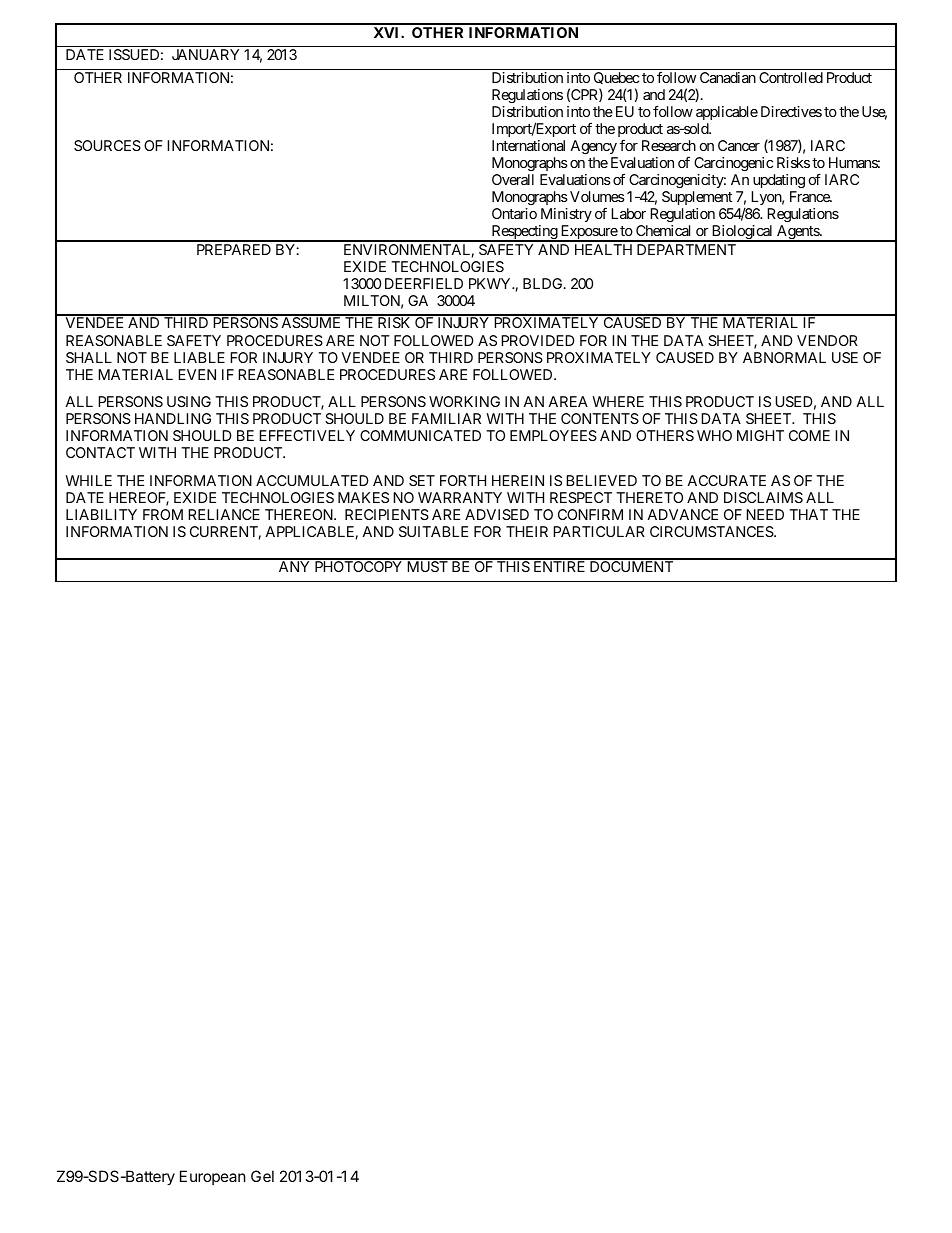 This screenshot has height=1233, width=952. What do you see at coordinates (528, 145) in the screenshot?
I see `International` at bounding box center [528, 145].
